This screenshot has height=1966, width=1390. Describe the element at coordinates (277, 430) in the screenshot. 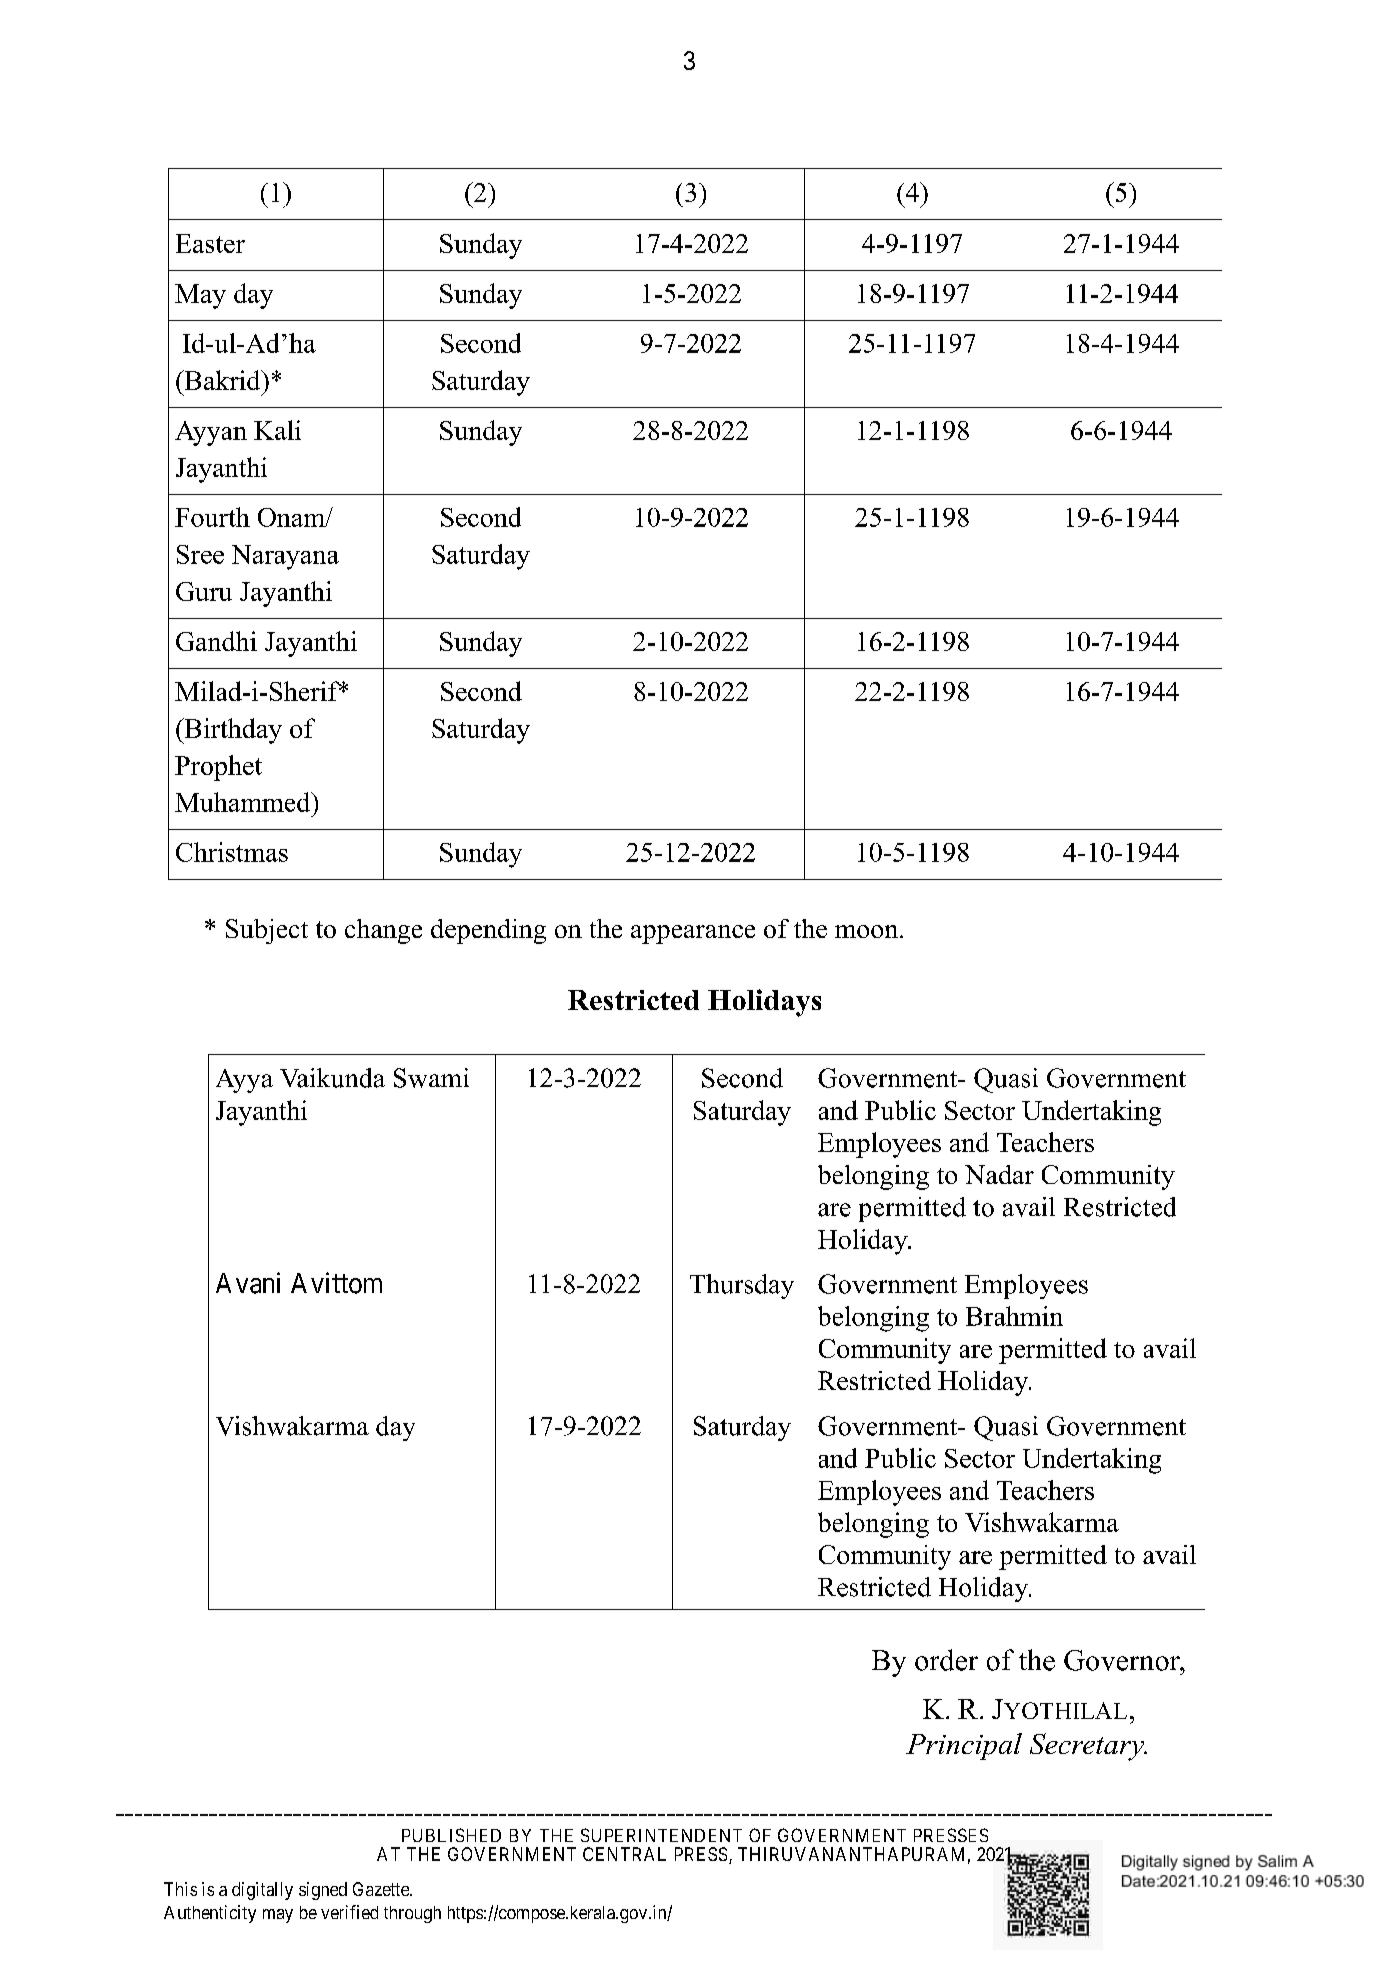

I see `Kali` at that location.
